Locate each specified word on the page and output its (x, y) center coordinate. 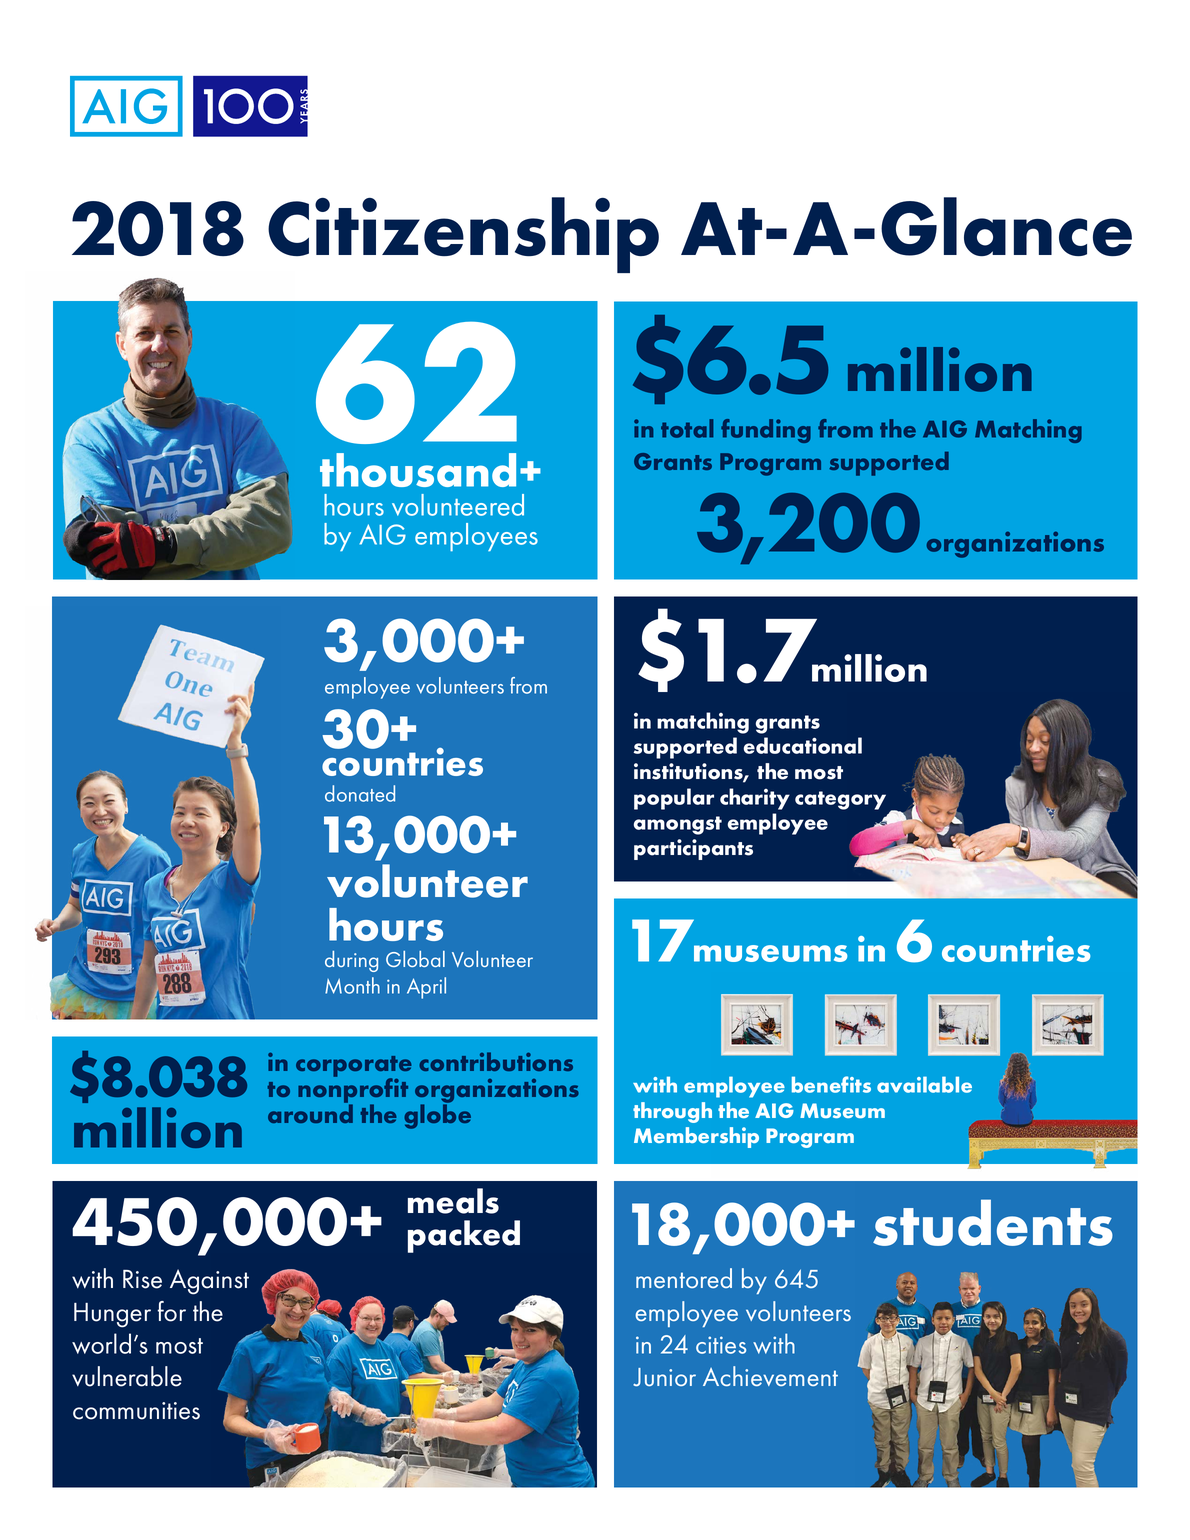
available (924, 1084)
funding (766, 431)
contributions (496, 1061)
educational (802, 745)
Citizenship (463, 235)
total (687, 428)
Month (352, 985)
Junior (664, 1377)
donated (360, 793)
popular (674, 799)
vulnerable (127, 1376)
